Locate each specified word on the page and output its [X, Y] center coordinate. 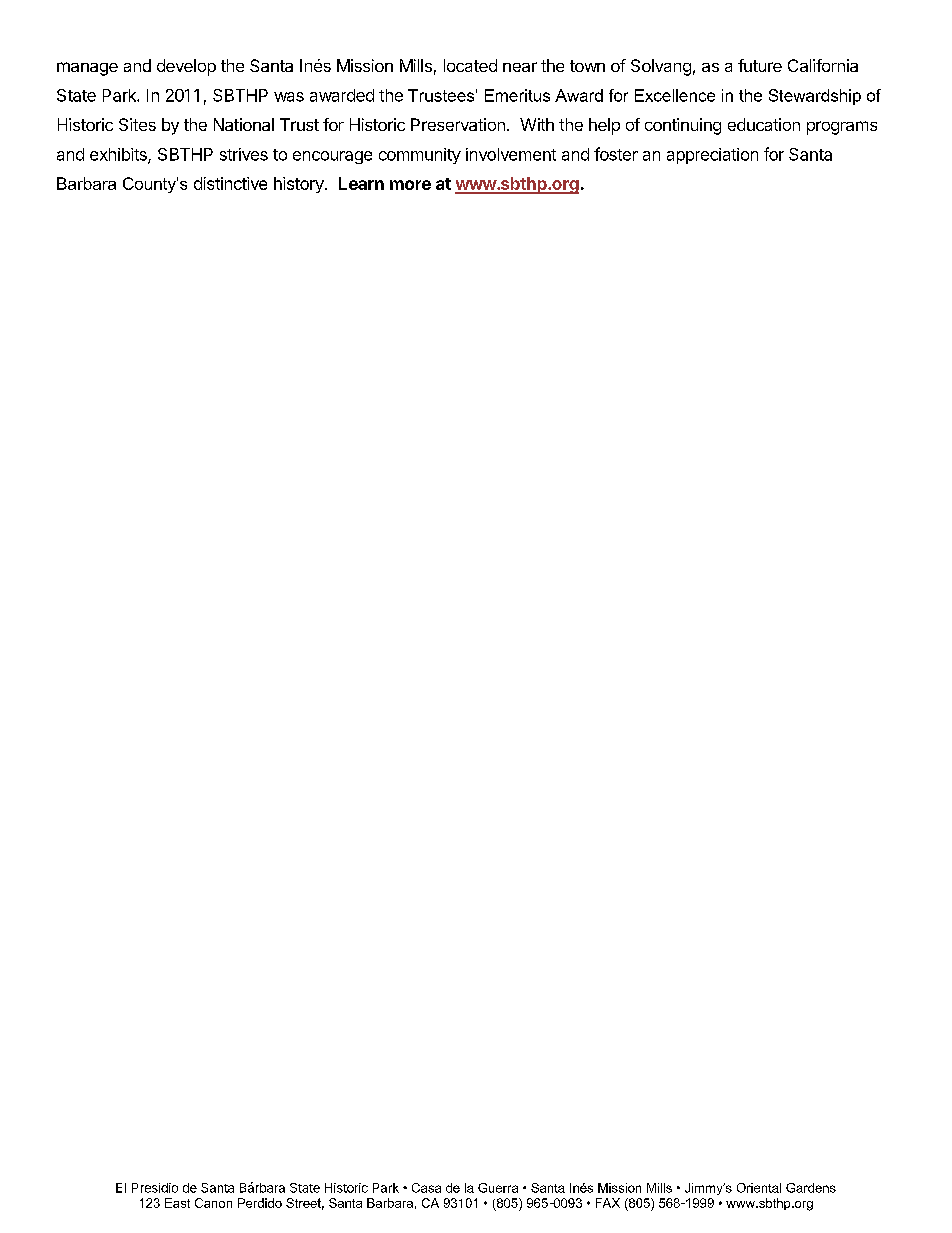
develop [186, 67]
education [764, 124]
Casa [426, 1188]
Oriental [759, 1188]
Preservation [458, 124]
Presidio [155, 1188]
